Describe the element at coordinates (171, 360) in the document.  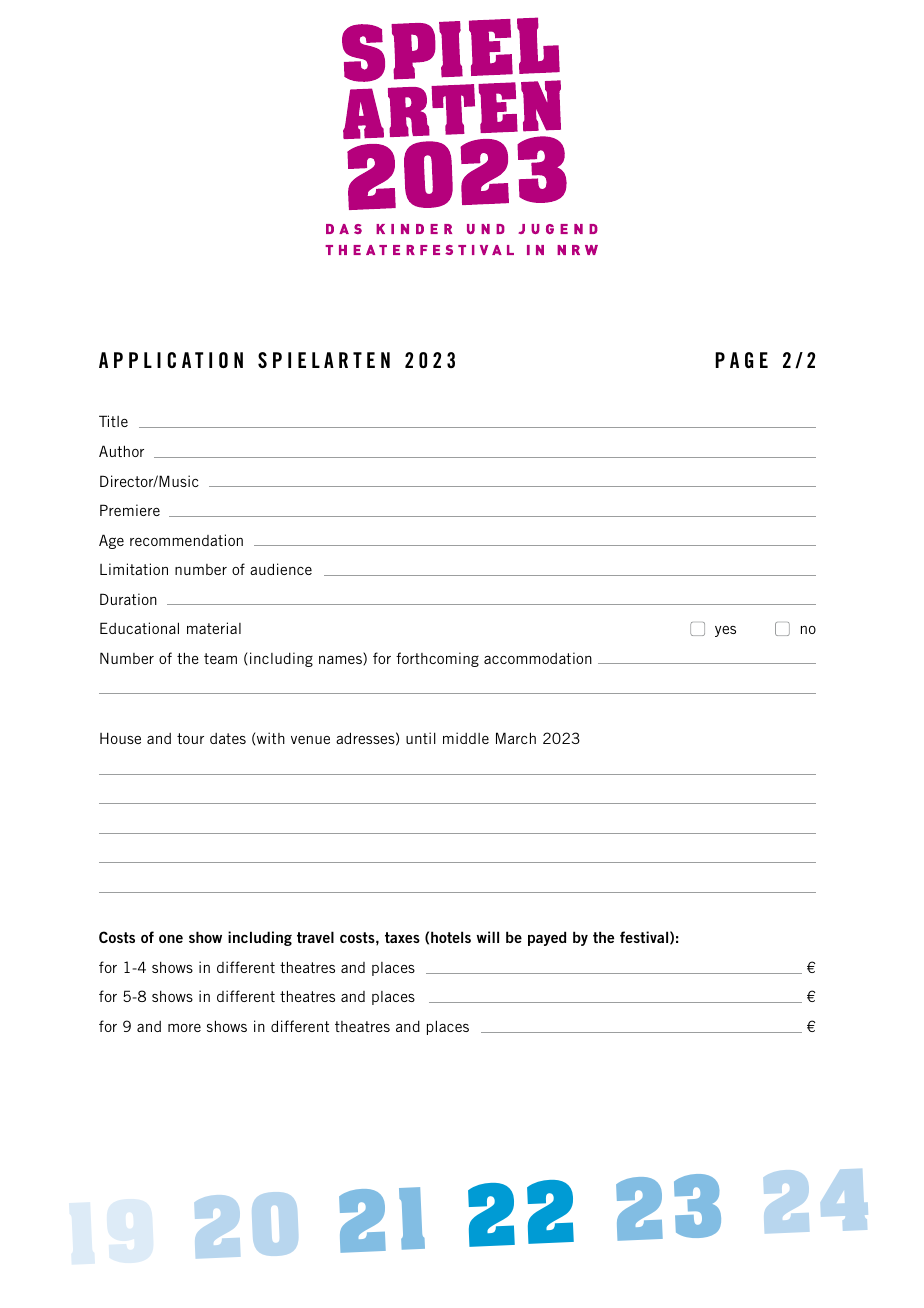
I see `APPLICATION` at that location.
